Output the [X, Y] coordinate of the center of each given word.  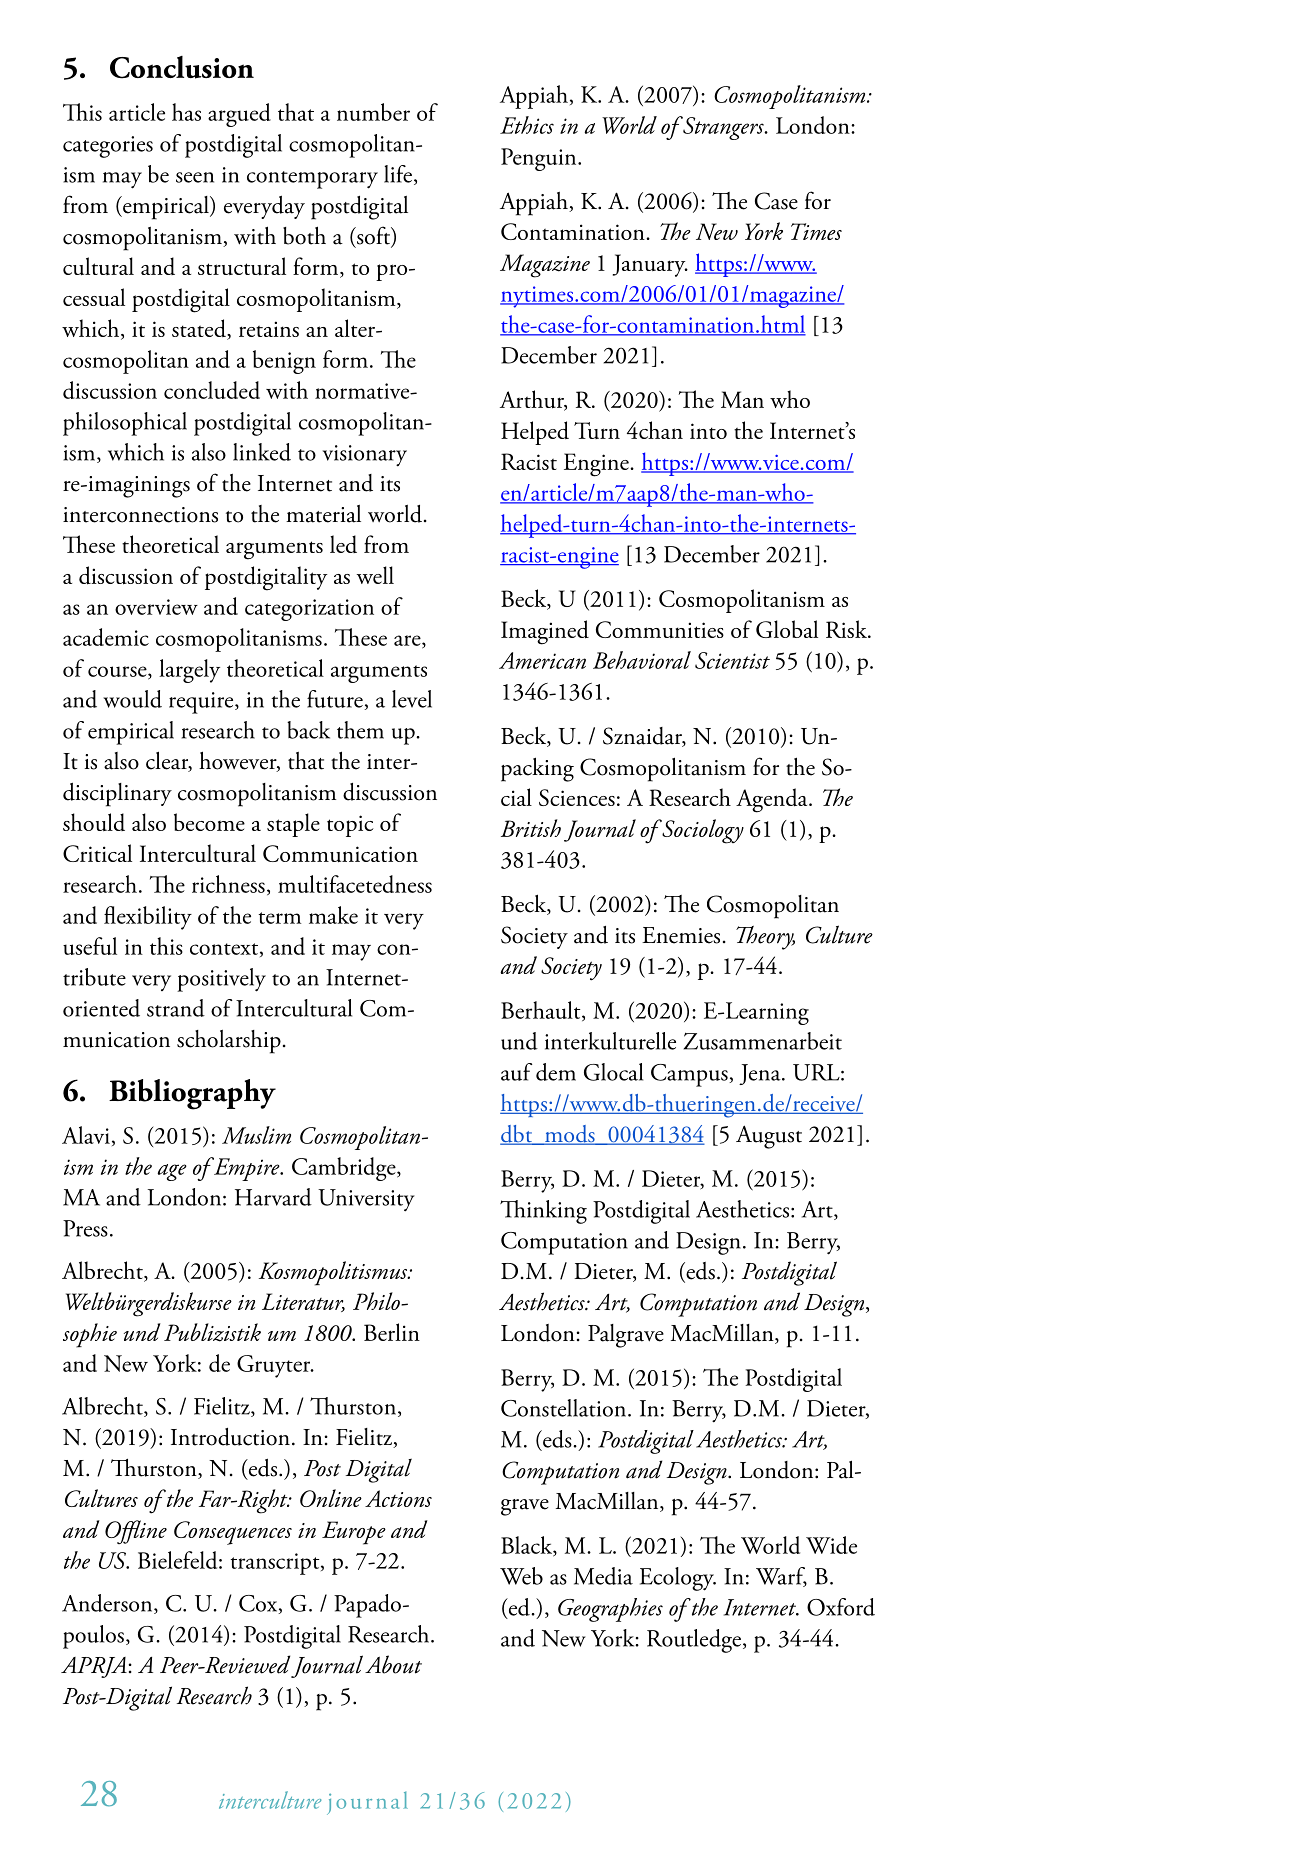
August [769, 1137]
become [209, 822]
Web [521, 1576]
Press [85, 1228]
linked [262, 452]
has [186, 112]
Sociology [702, 831]
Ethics [527, 125]
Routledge [695, 1641]
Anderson [108, 1604]
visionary [365, 456]
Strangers [723, 128]
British [531, 828]
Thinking [543, 1212]
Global [787, 629]
